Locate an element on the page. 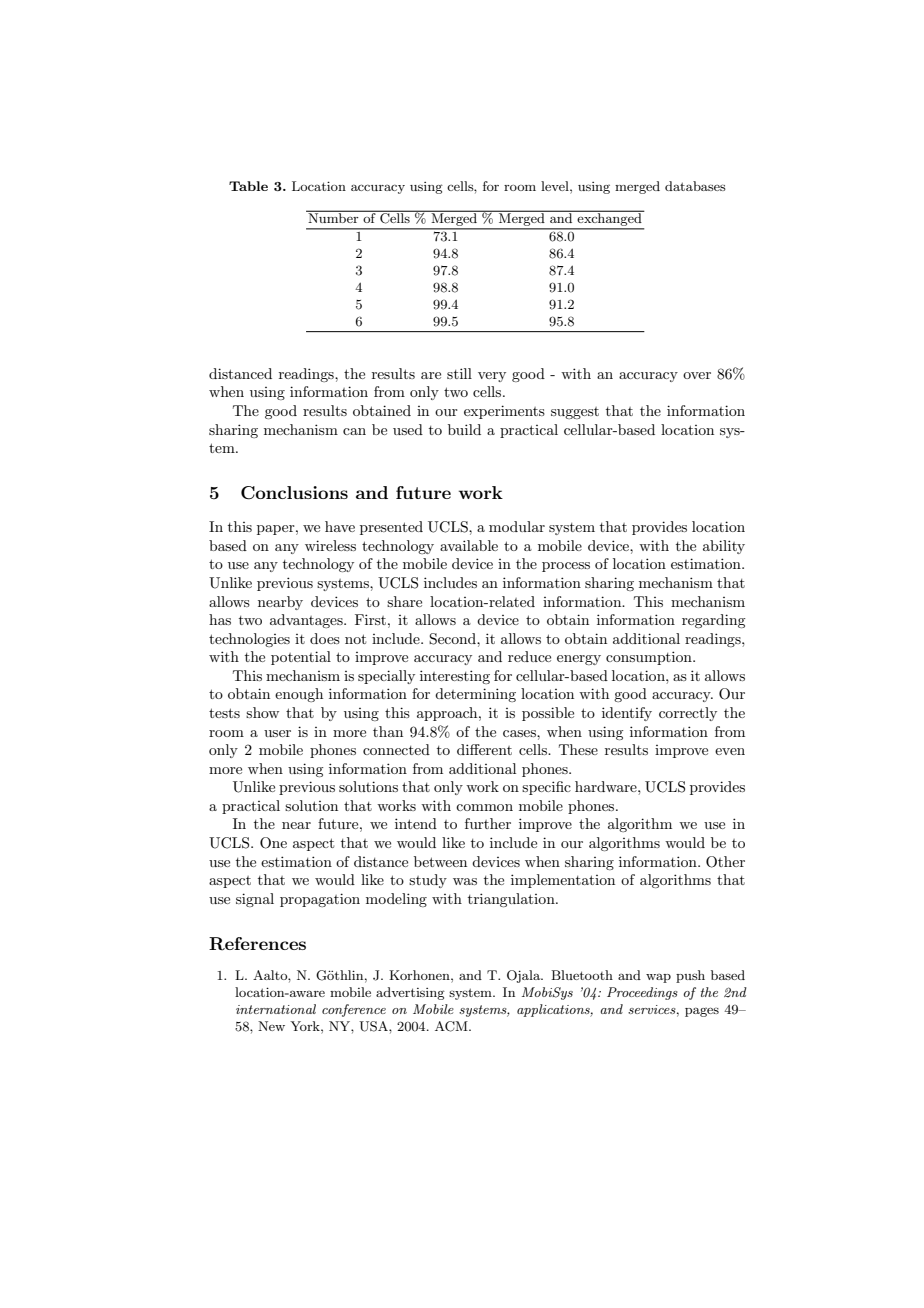  Table is located at coordinates (248, 186).
